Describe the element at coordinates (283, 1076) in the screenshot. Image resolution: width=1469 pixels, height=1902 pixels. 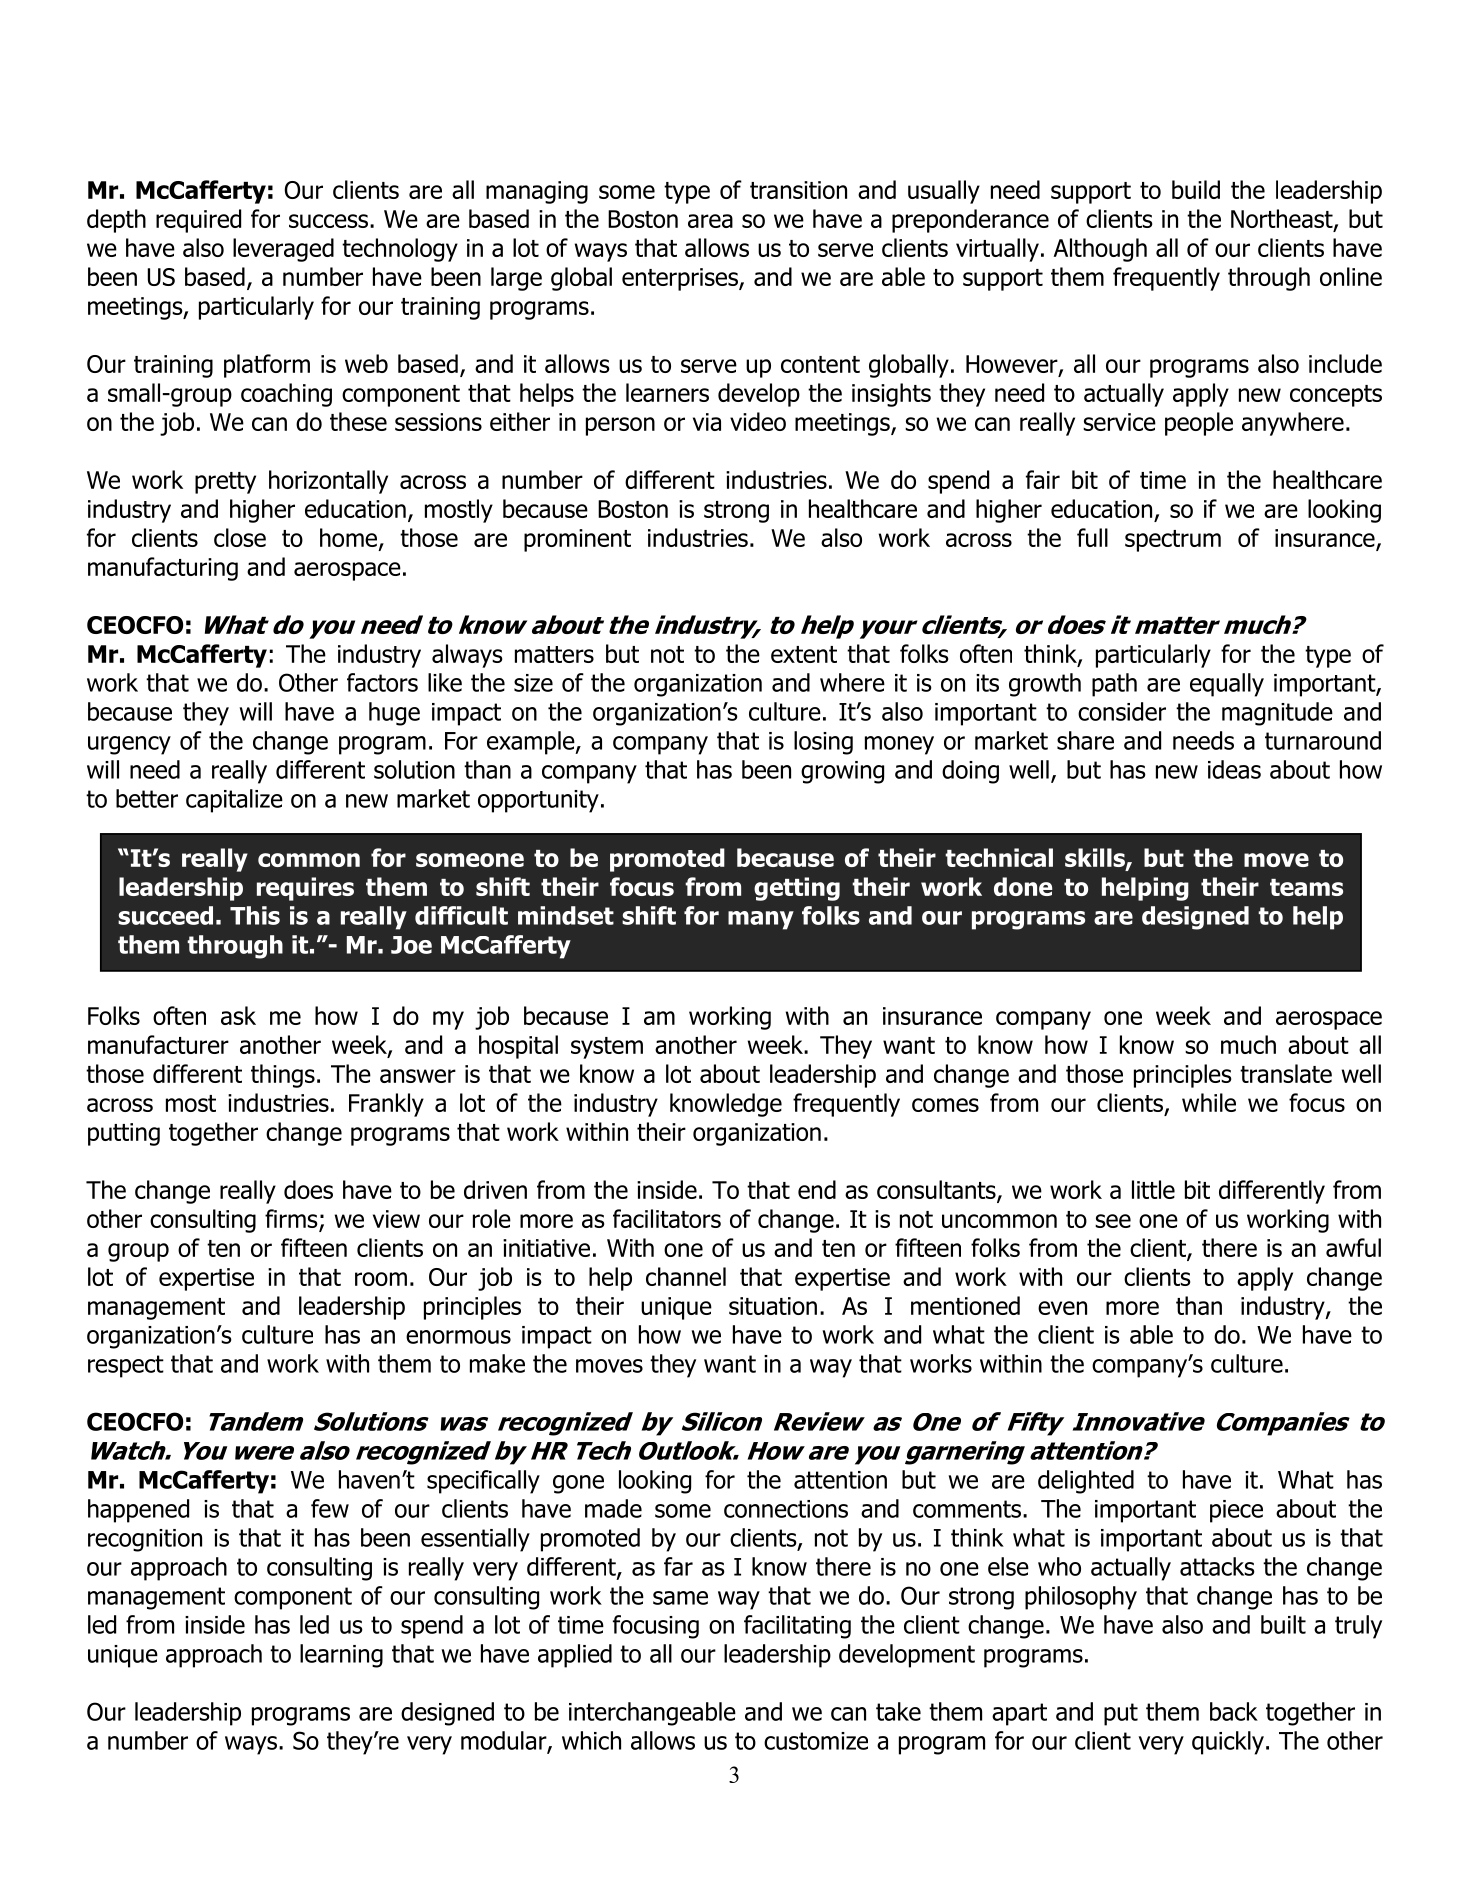
I see `things` at that location.
